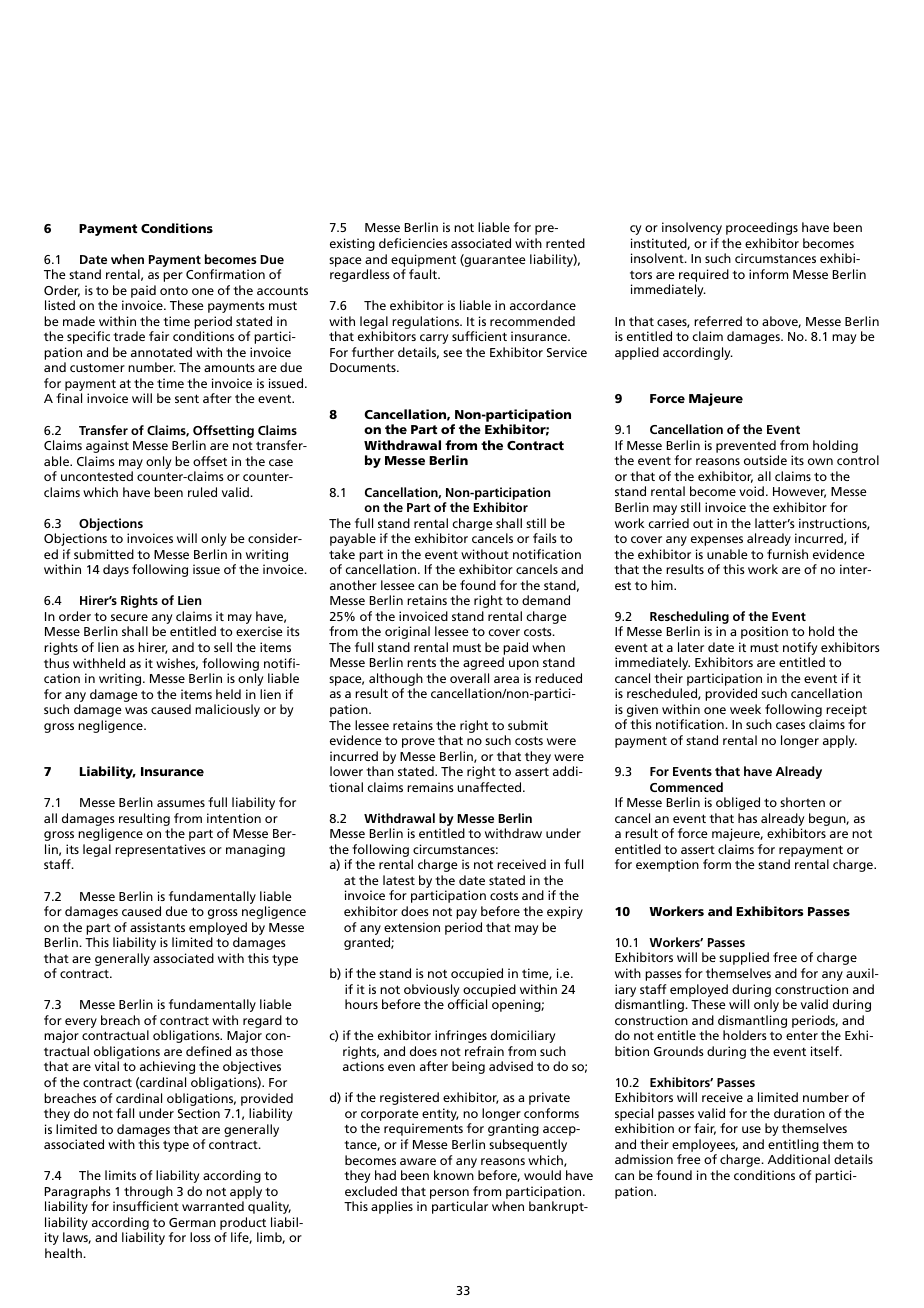 This screenshot has width=924, height=1308. I want to click on days, so click(116, 570).
